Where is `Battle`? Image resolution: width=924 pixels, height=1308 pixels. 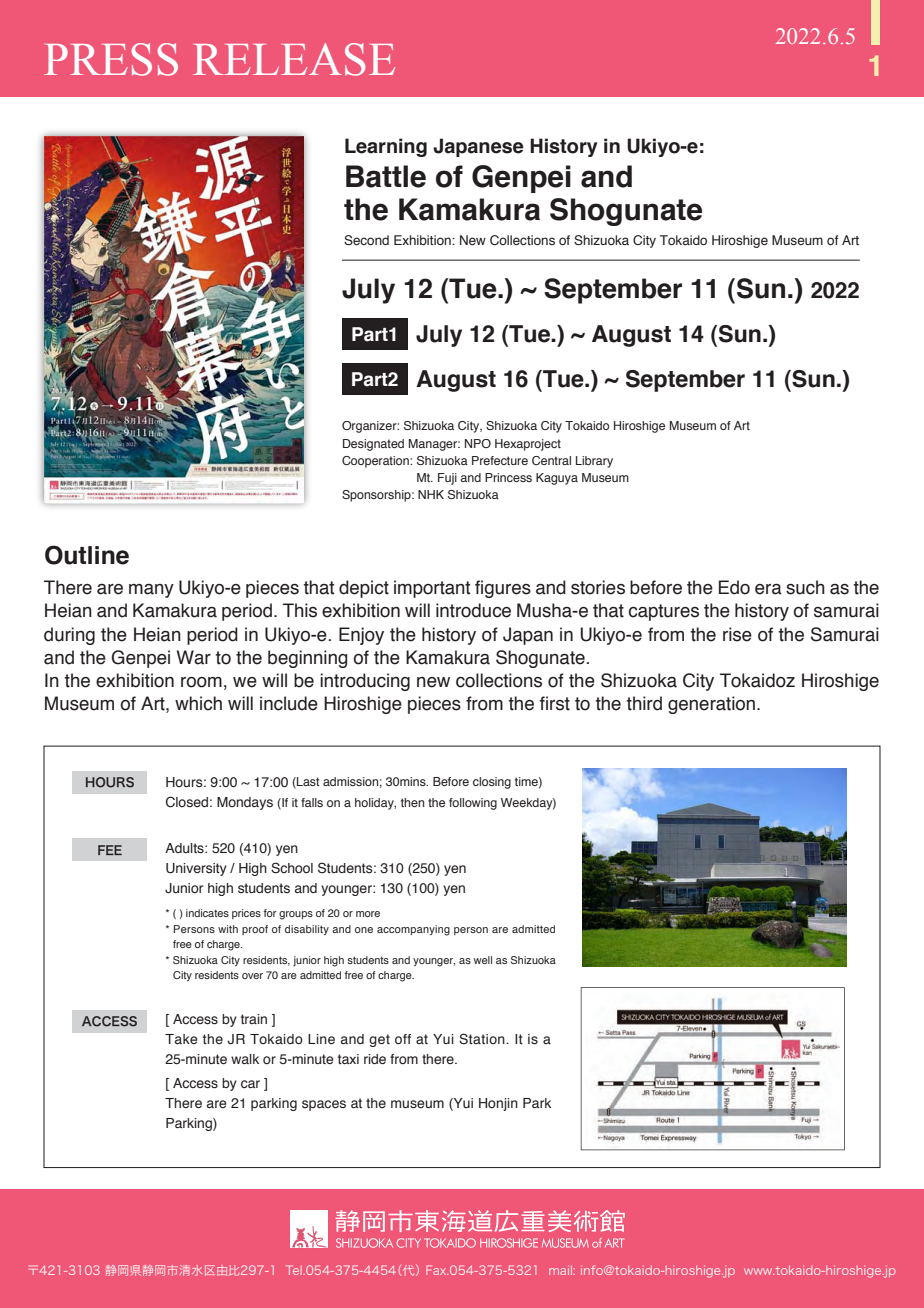 Battle is located at coordinates (386, 176).
